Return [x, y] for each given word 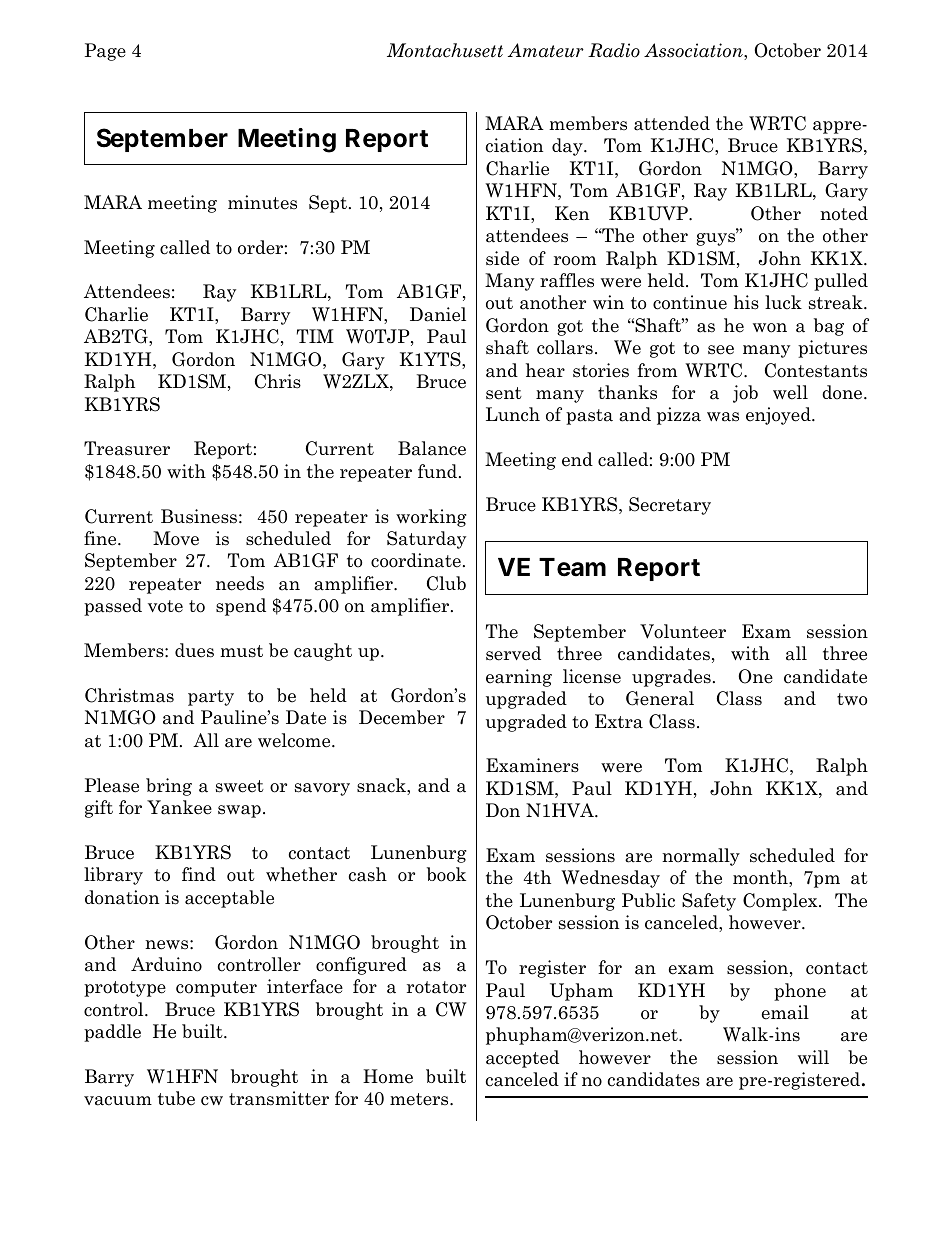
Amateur [546, 50]
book [446, 874]
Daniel [438, 314]
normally [701, 857]
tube [176, 1098]
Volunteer [683, 631]
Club [446, 583]
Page [105, 52]
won [770, 328]
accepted [522, 1059]
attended [672, 123]
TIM [315, 336]
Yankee [179, 807]
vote [165, 606]
